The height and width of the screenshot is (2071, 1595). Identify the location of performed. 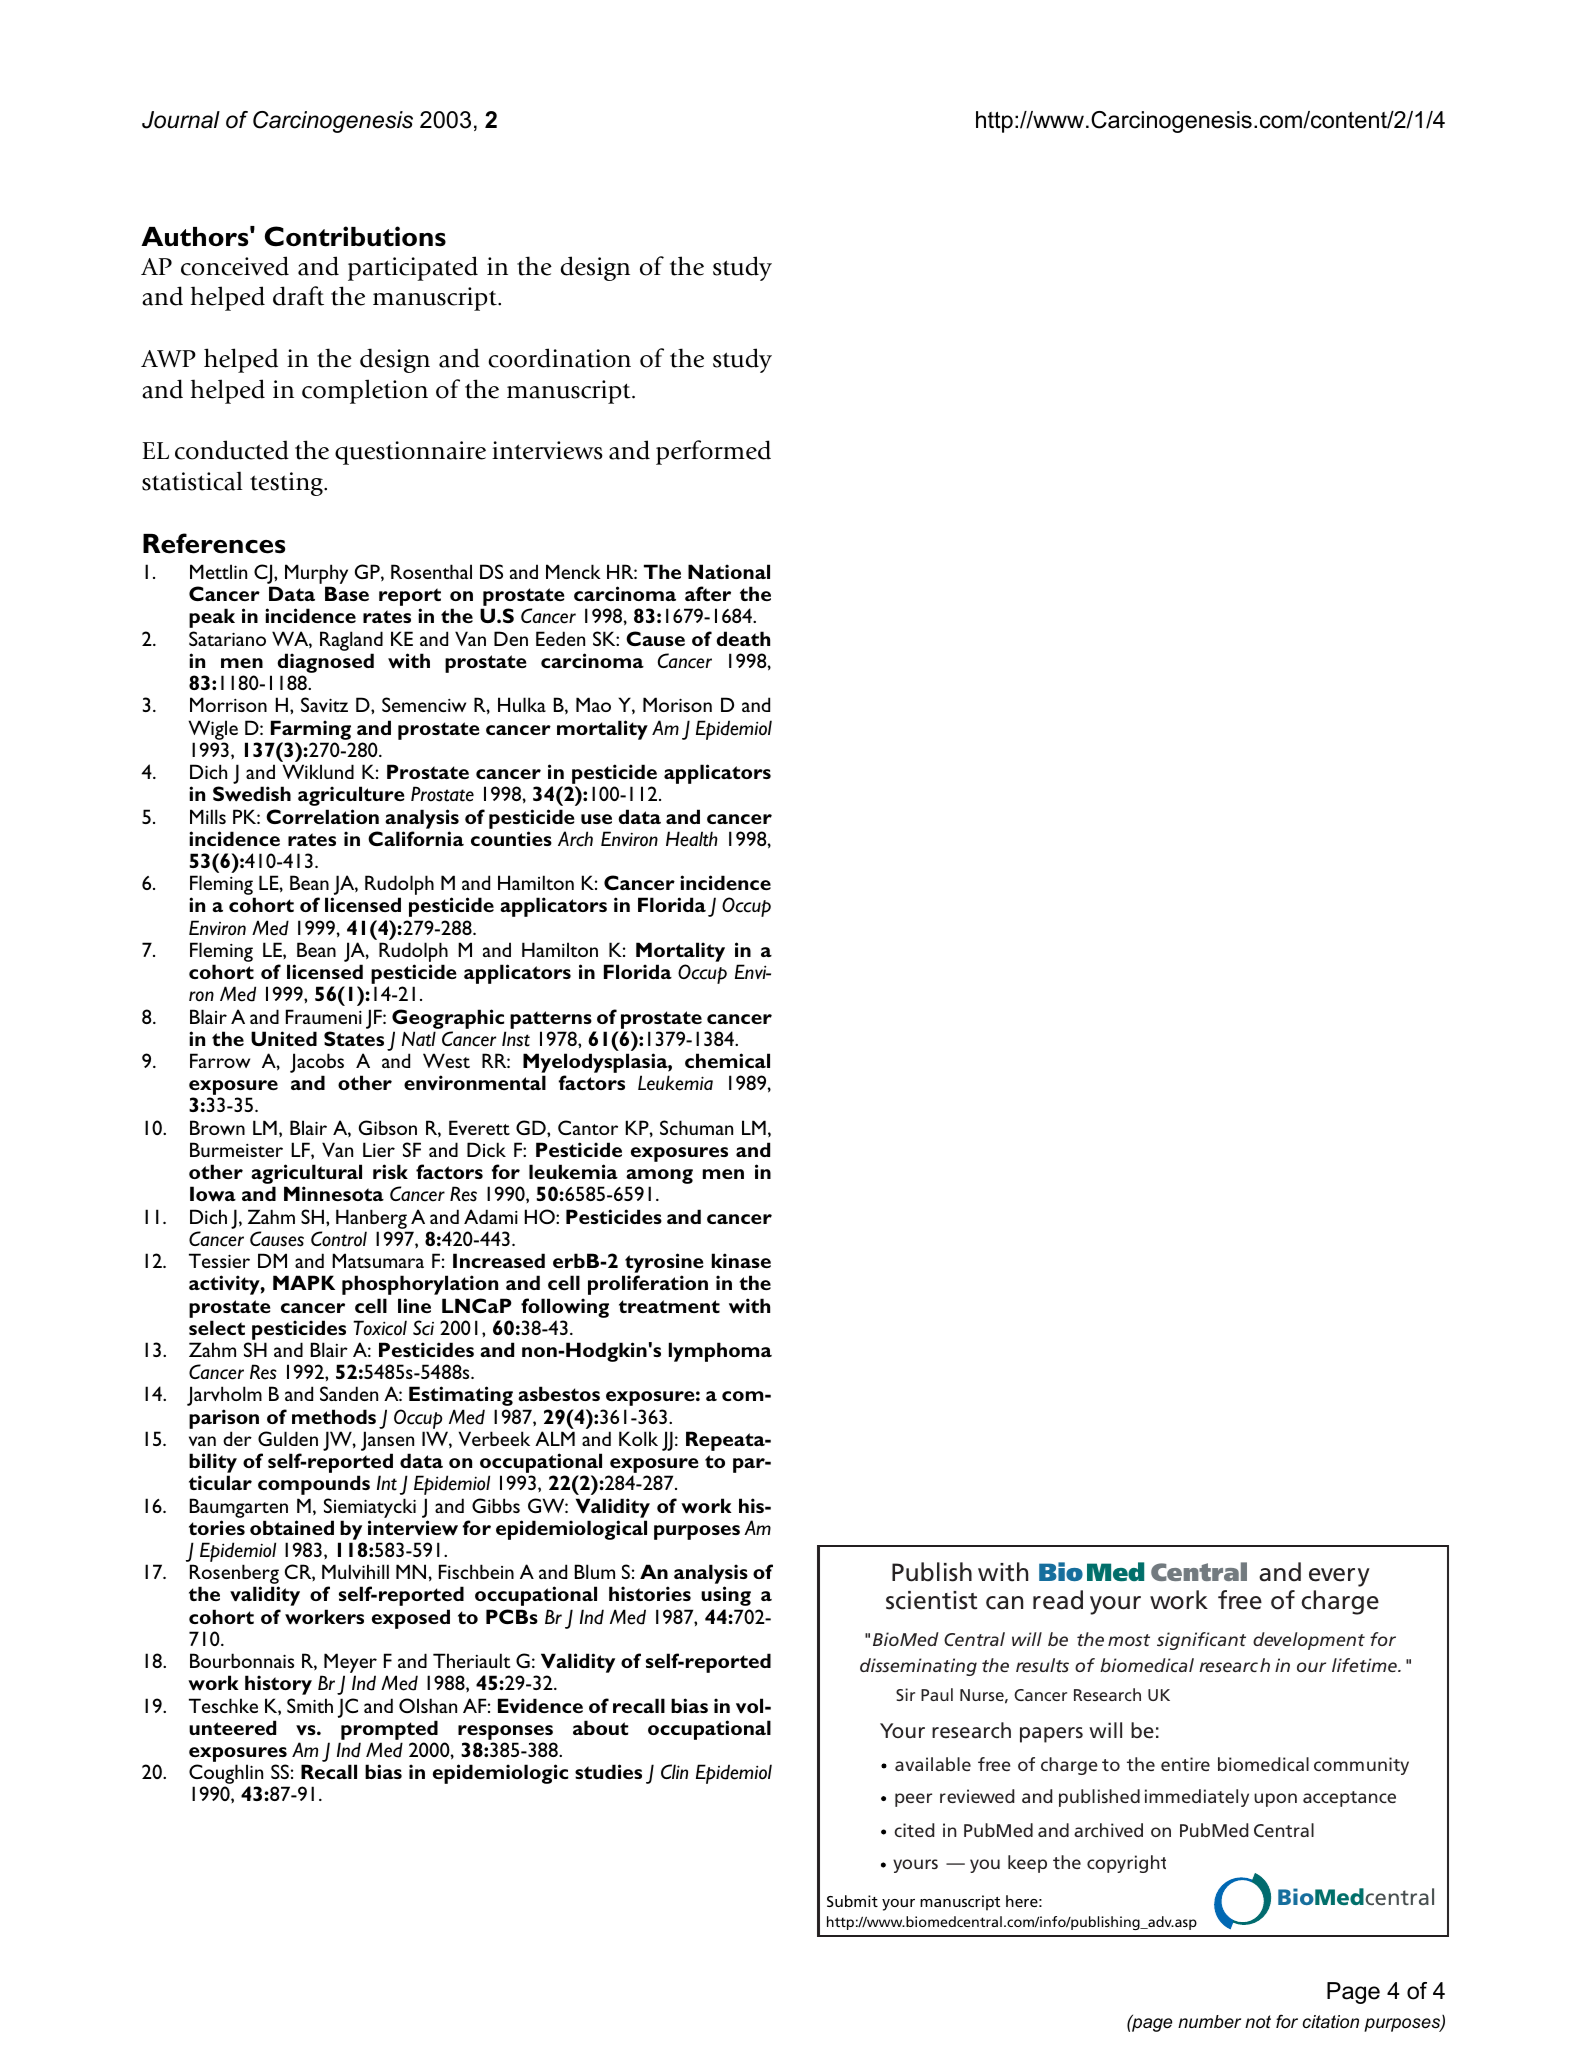
(713, 452).
